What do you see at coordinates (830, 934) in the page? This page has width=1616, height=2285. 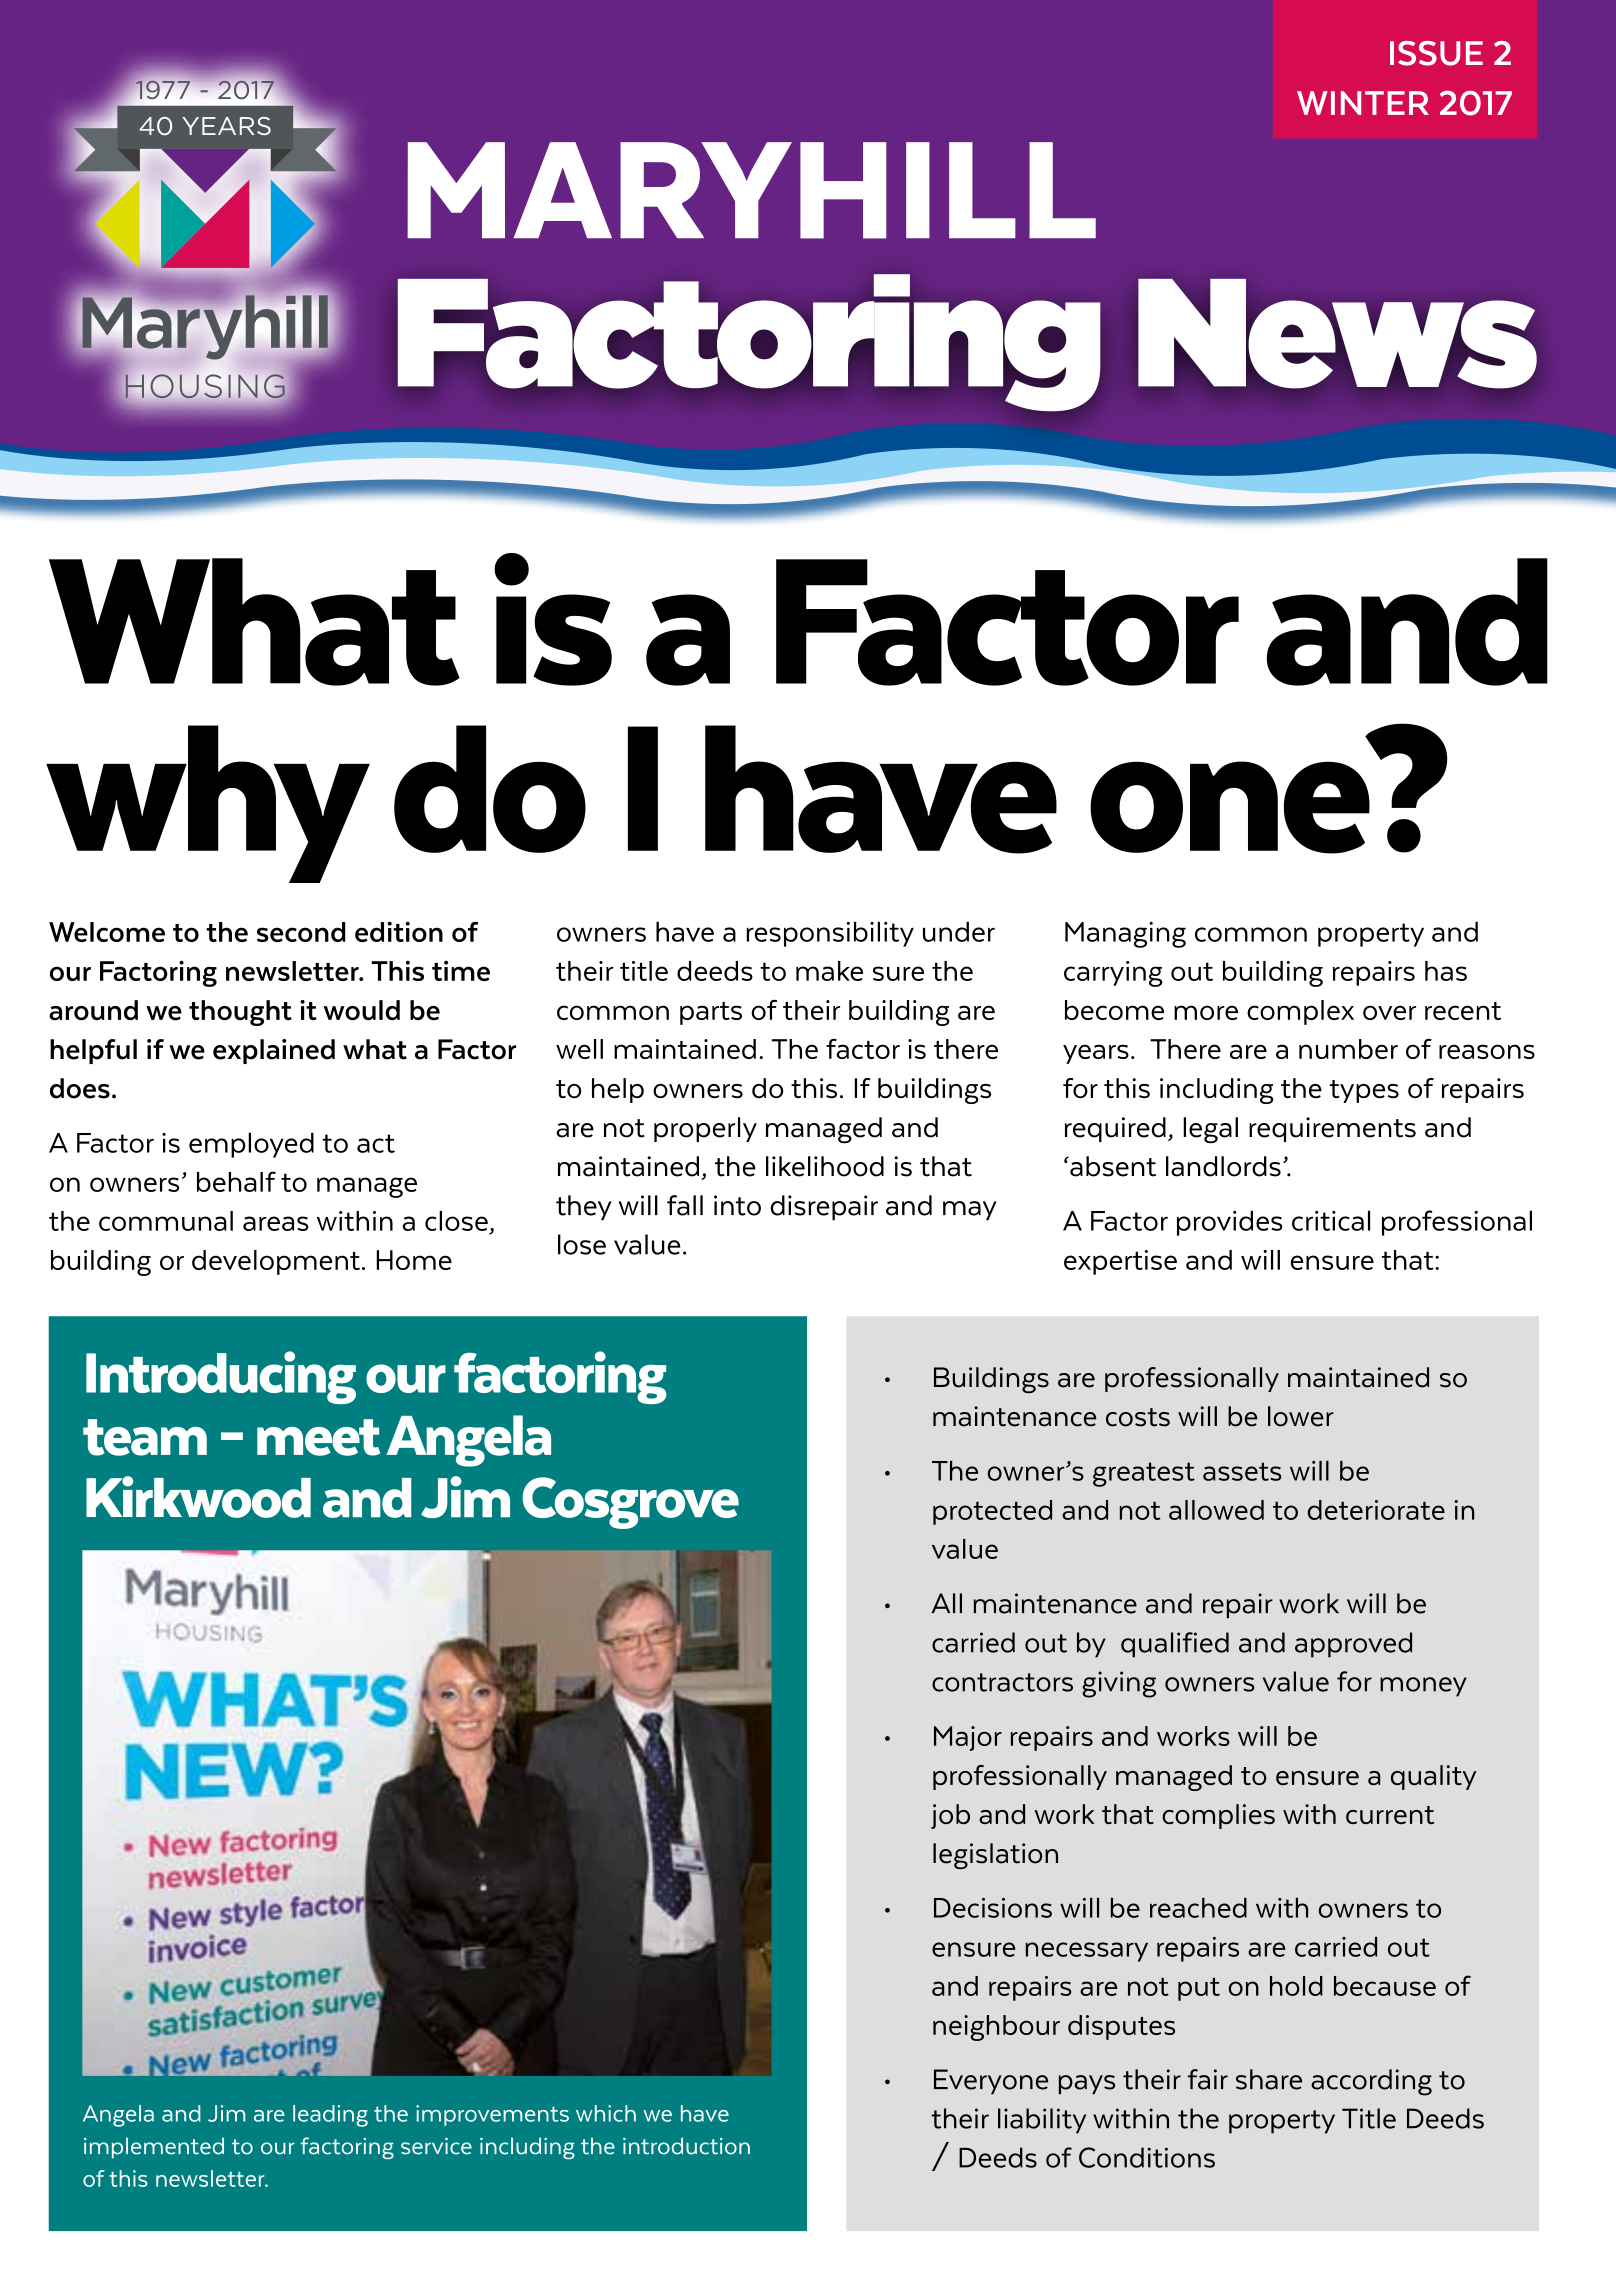 I see `responsibility` at bounding box center [830, 934].
